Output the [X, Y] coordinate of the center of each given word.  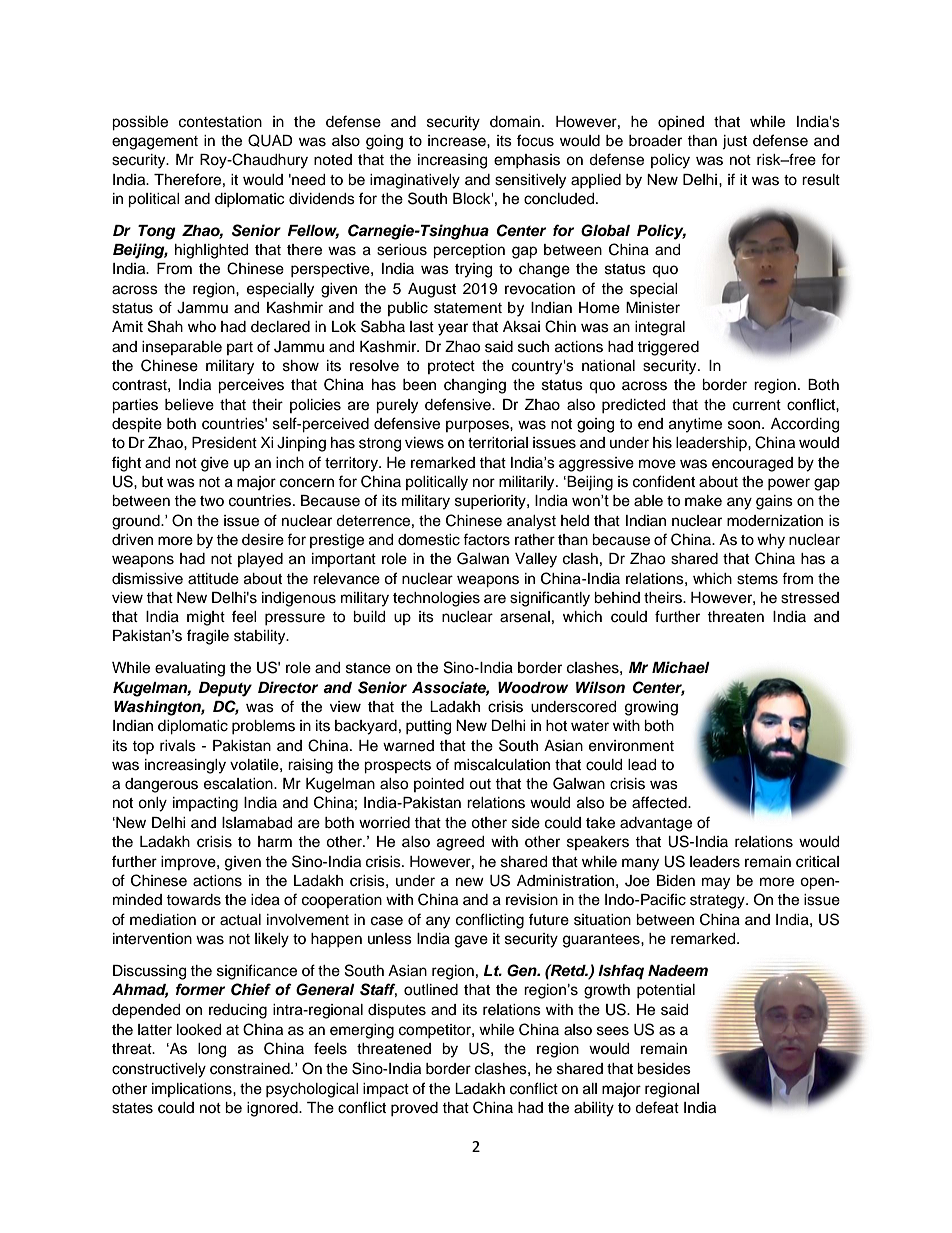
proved [414, 1109]
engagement [155, 143]
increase [458, 141]
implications [193, 1090]
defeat [657, 1107]
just [734, 142]
